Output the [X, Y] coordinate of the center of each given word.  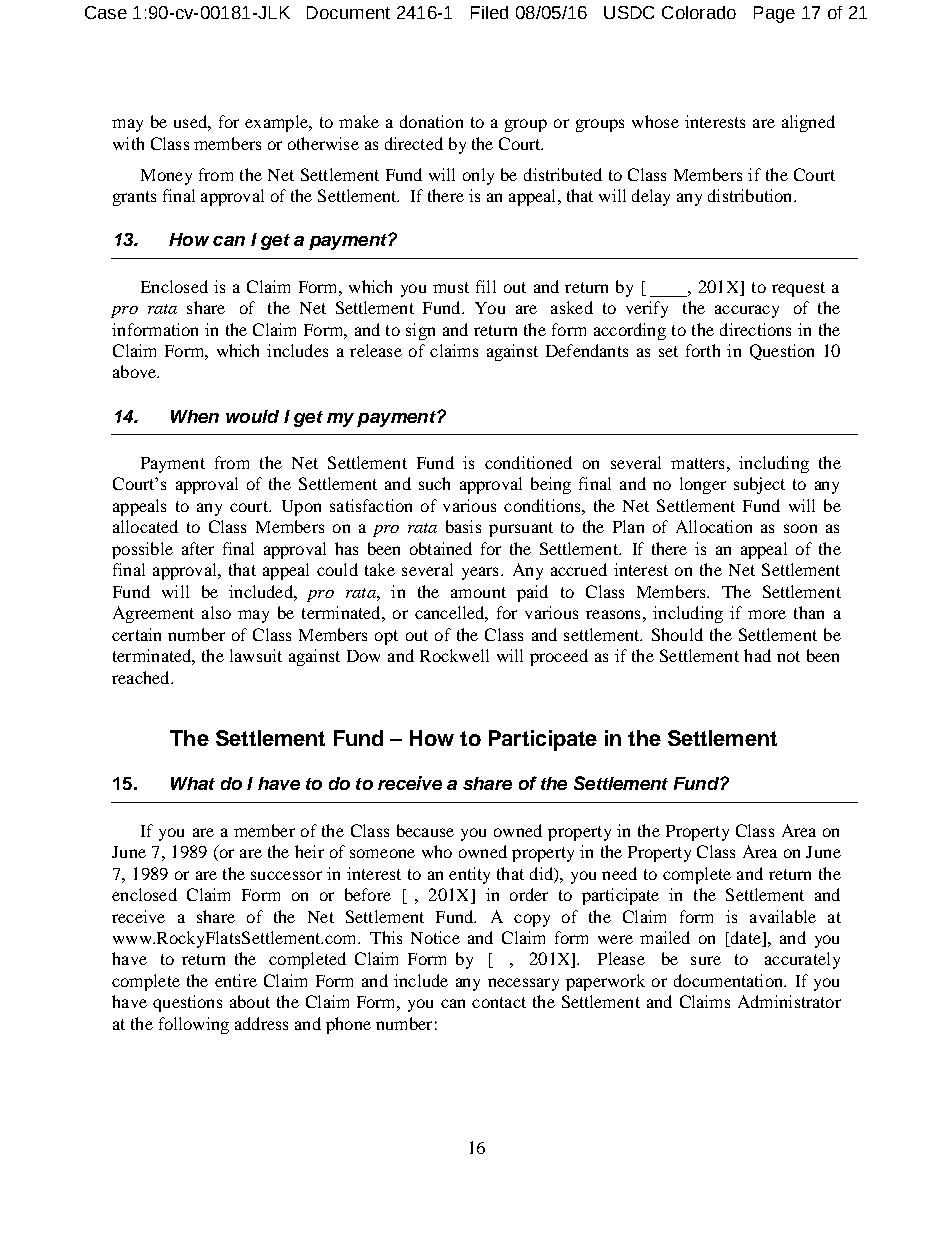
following [194, 1025]
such [434, 483]
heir [309, 851]
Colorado [699, 12]
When [195, 416]
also [216, 612]
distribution [751, 195]
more [767, 614]
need [619, 873]
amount [478, 592]
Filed [489, 12]
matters [697, 463]
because [425, 830]
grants [134, 198]
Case [106, 12]
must [451, 287]
